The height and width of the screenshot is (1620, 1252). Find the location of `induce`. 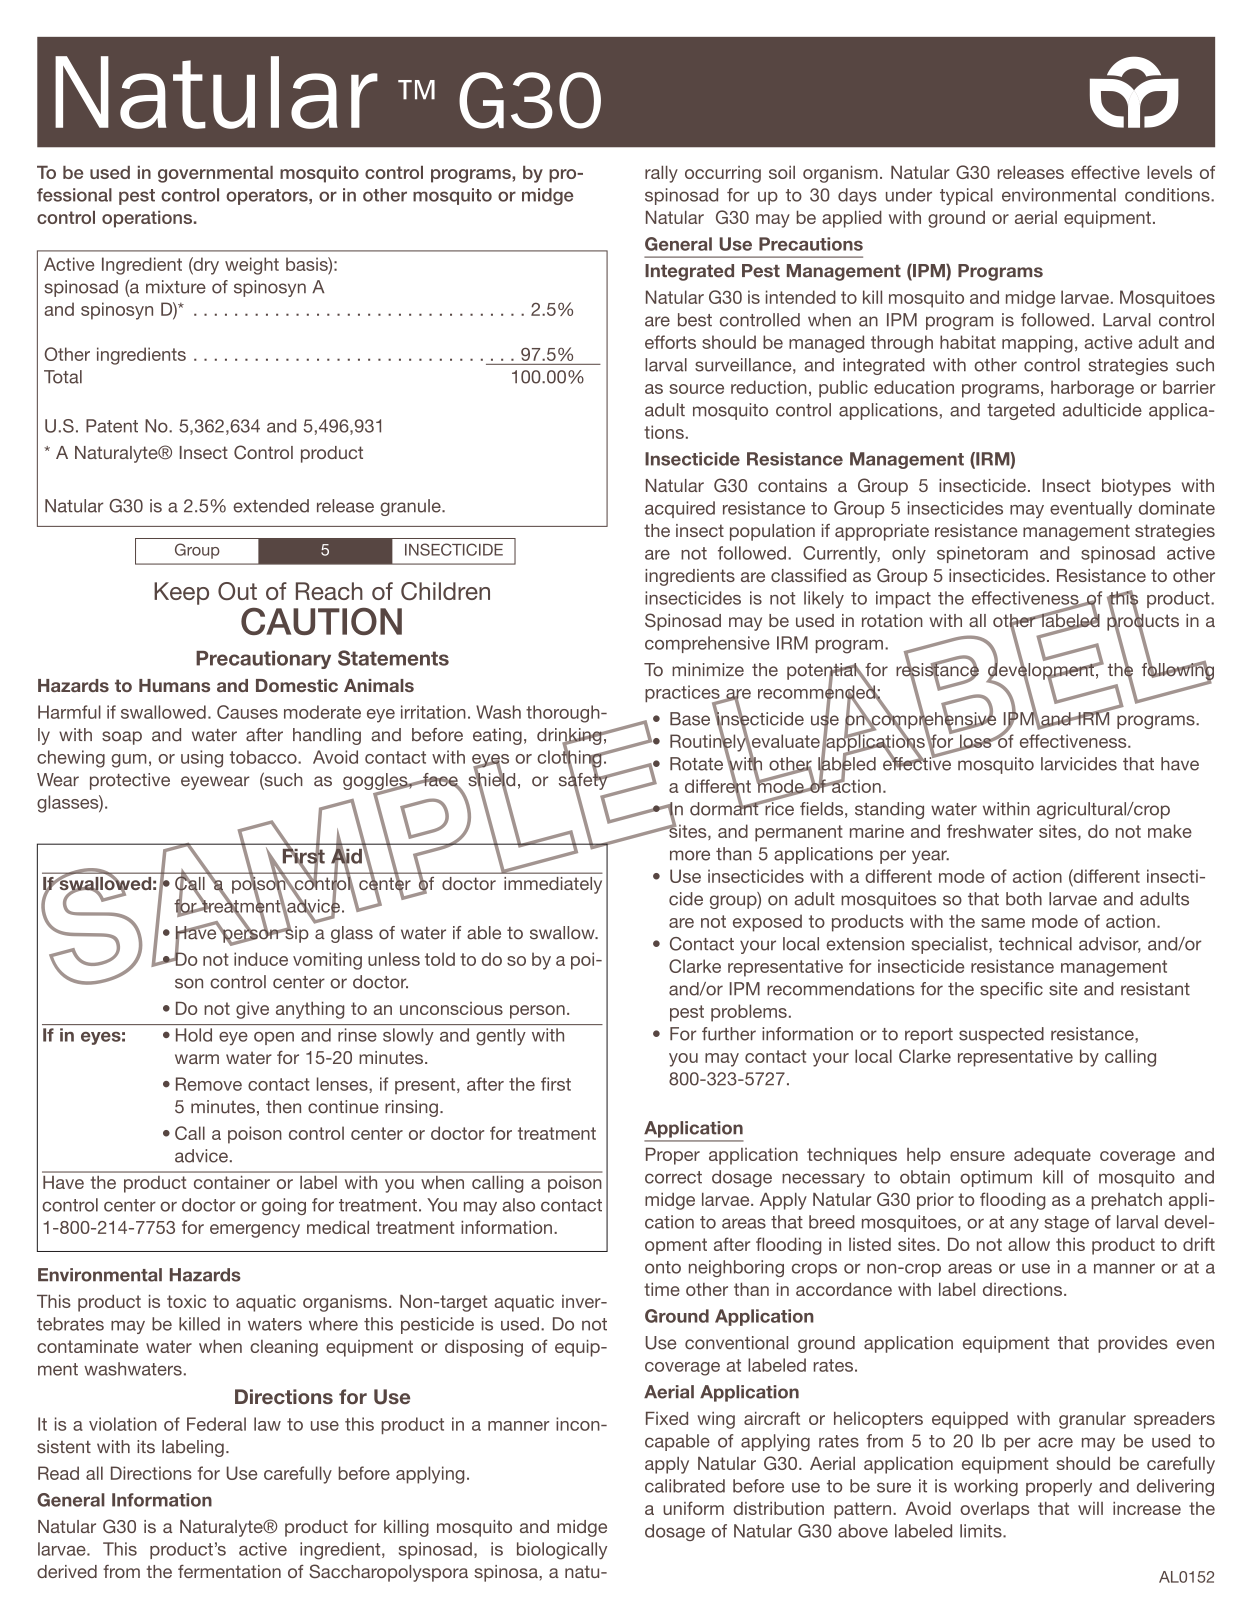

induce is located at coordinates (261, 959).
